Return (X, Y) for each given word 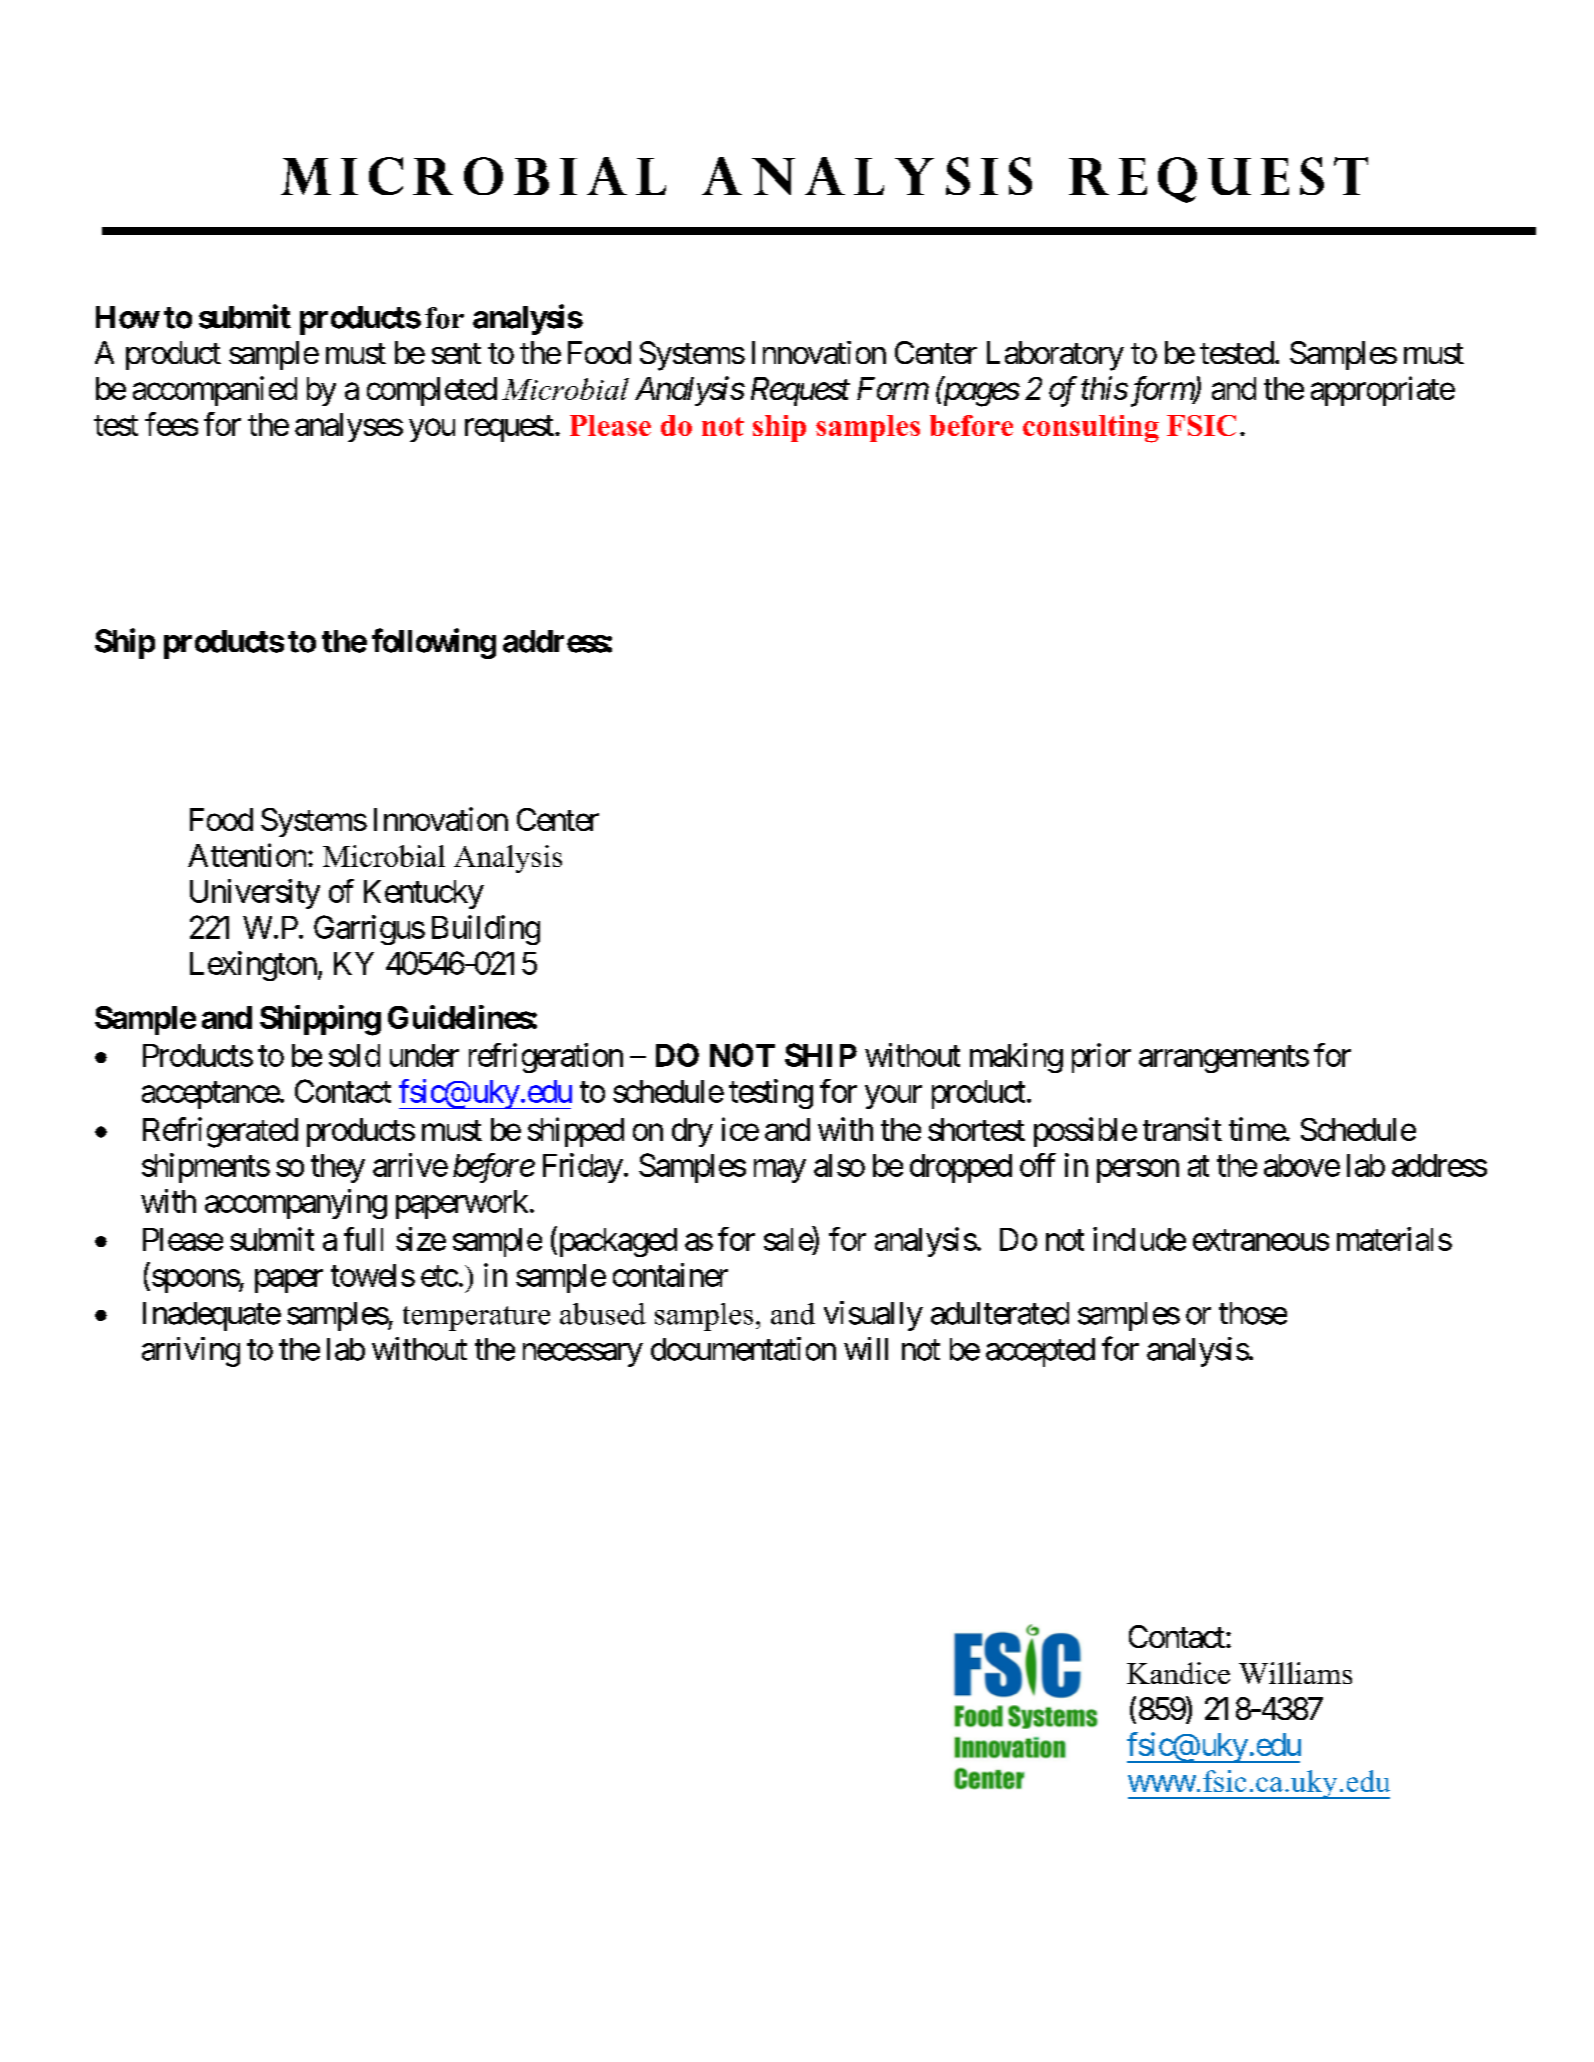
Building (486, 930)
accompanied (215, 391)
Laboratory (1055, 356)
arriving (191, 1352)
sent (456, 353)
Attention (247, 855)
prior (1101, 1058)
